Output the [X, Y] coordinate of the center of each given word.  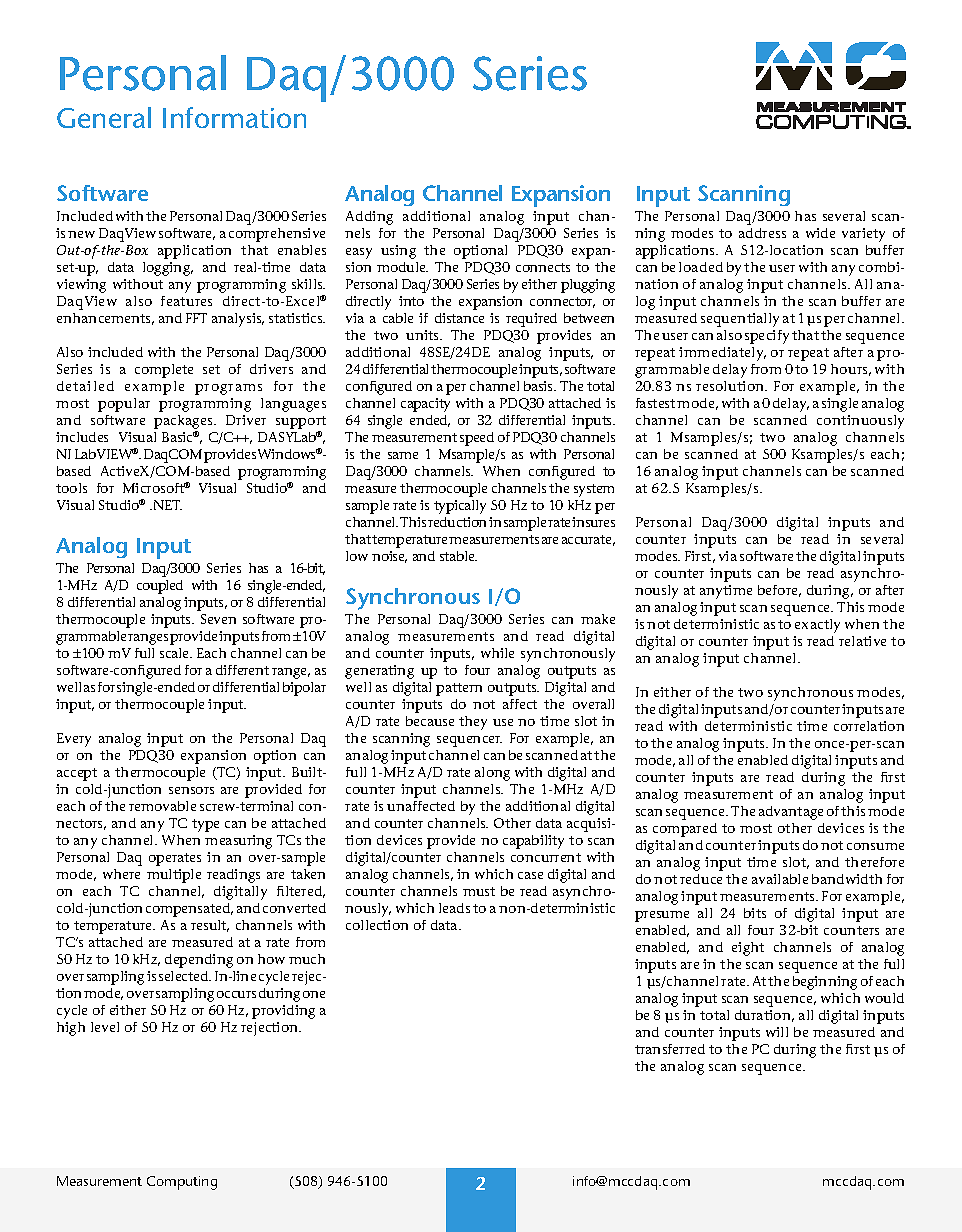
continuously [860, 422]
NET [166, 505]
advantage [791, 813]
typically [460, 507]
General [104, 117]
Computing [182, 1183]
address [762, 233]
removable [162, 806]
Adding [369, 218]
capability [533, 842]
